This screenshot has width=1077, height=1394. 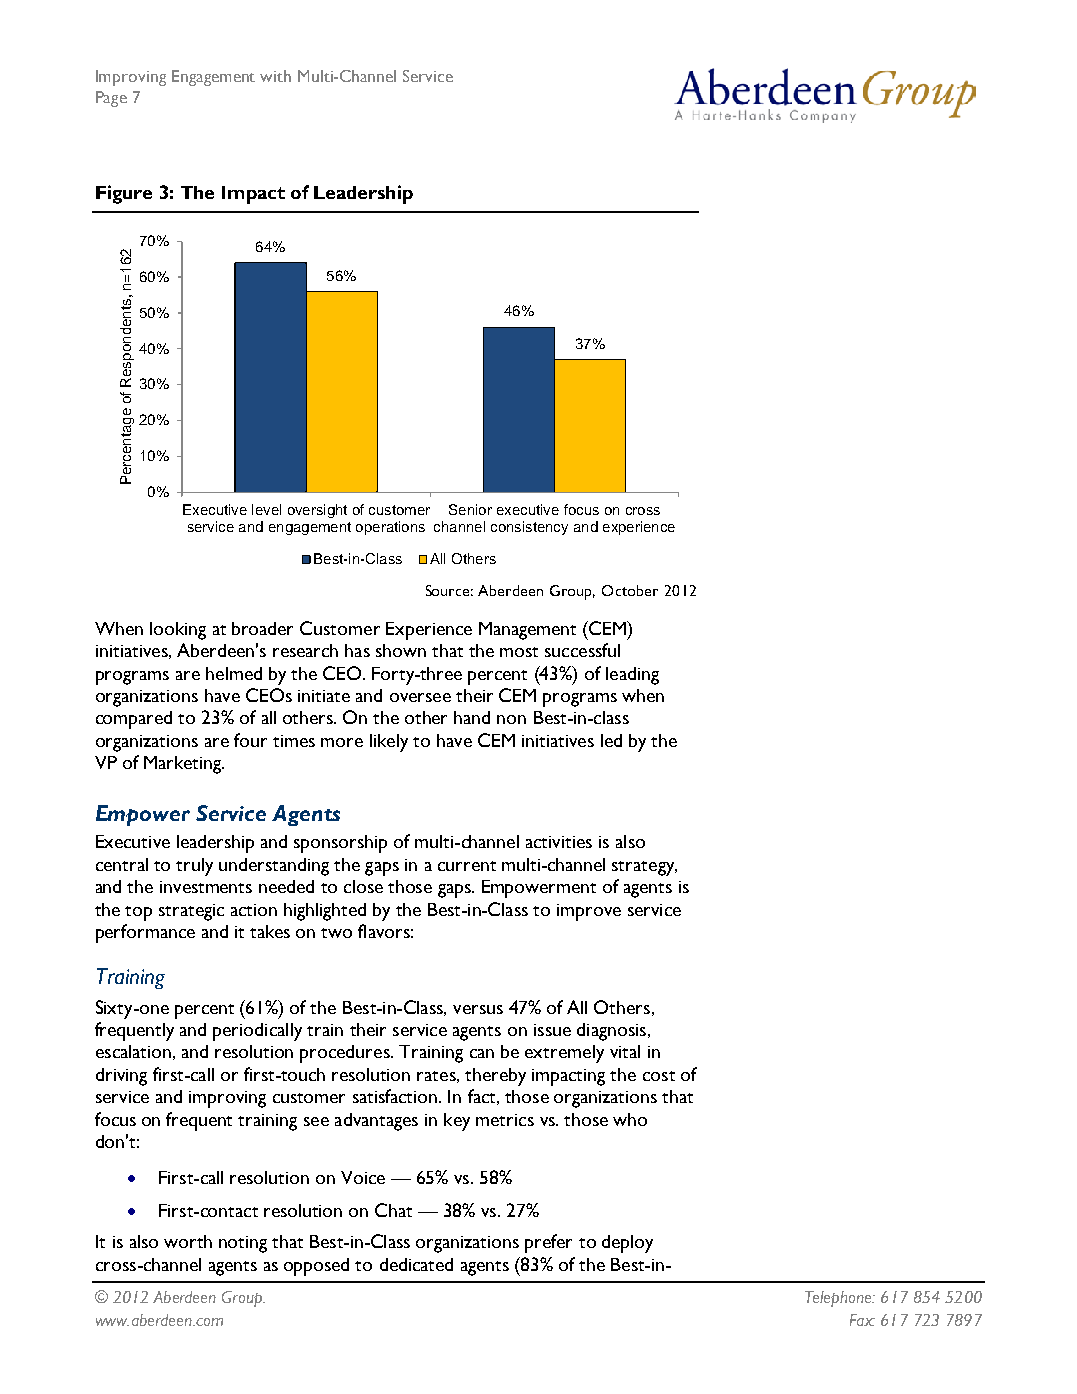 I want to click on dedicated, so click(x=416, y=1264).
